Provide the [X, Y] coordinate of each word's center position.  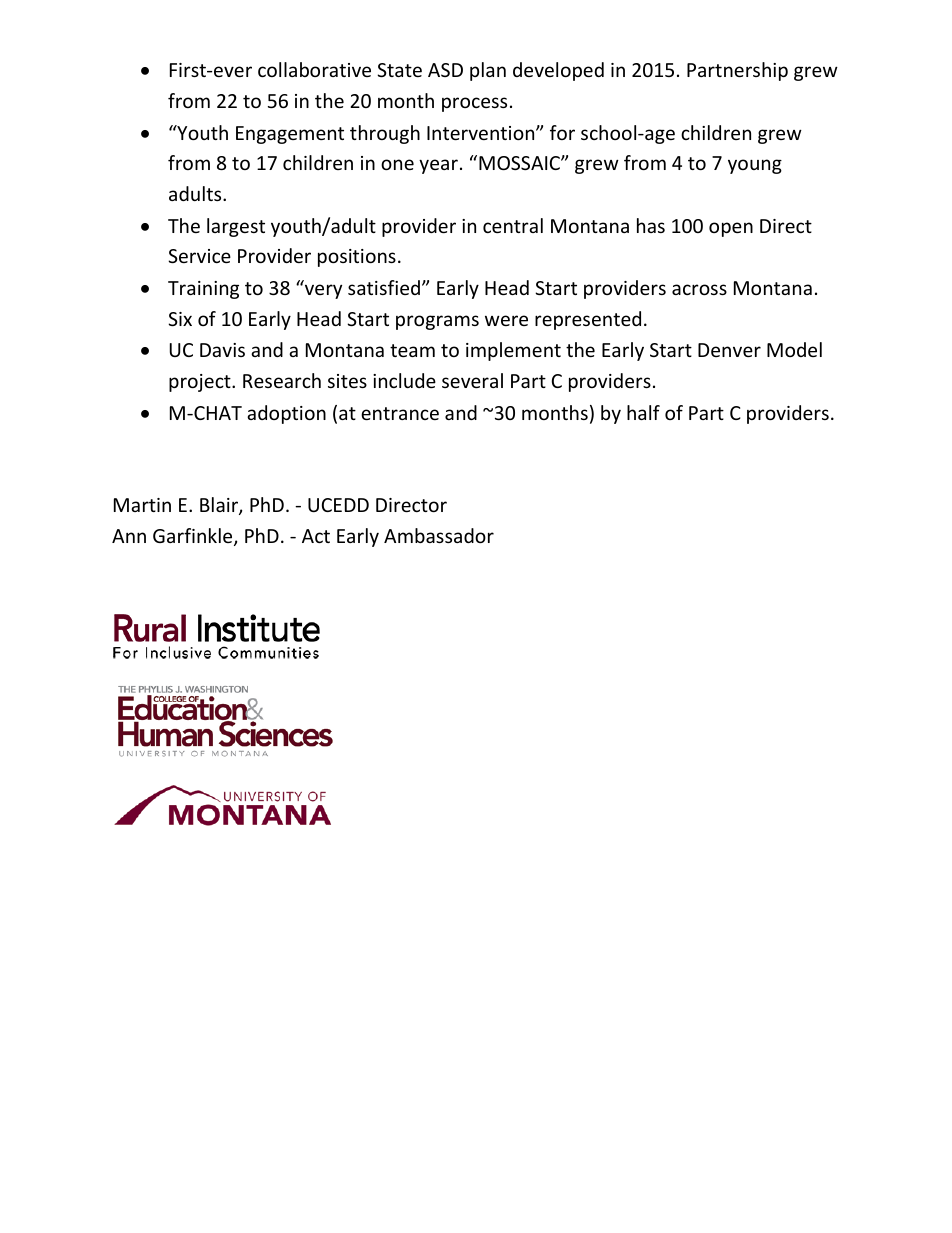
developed [558, 71]
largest [236, 227]
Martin [142, 505]
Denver [729, 350]
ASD [445, 70]
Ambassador [439, 535]
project [201, 383]
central [513, 225]
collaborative [314, 69]
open [731, 229]
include [404, 380]
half [643, 412]
